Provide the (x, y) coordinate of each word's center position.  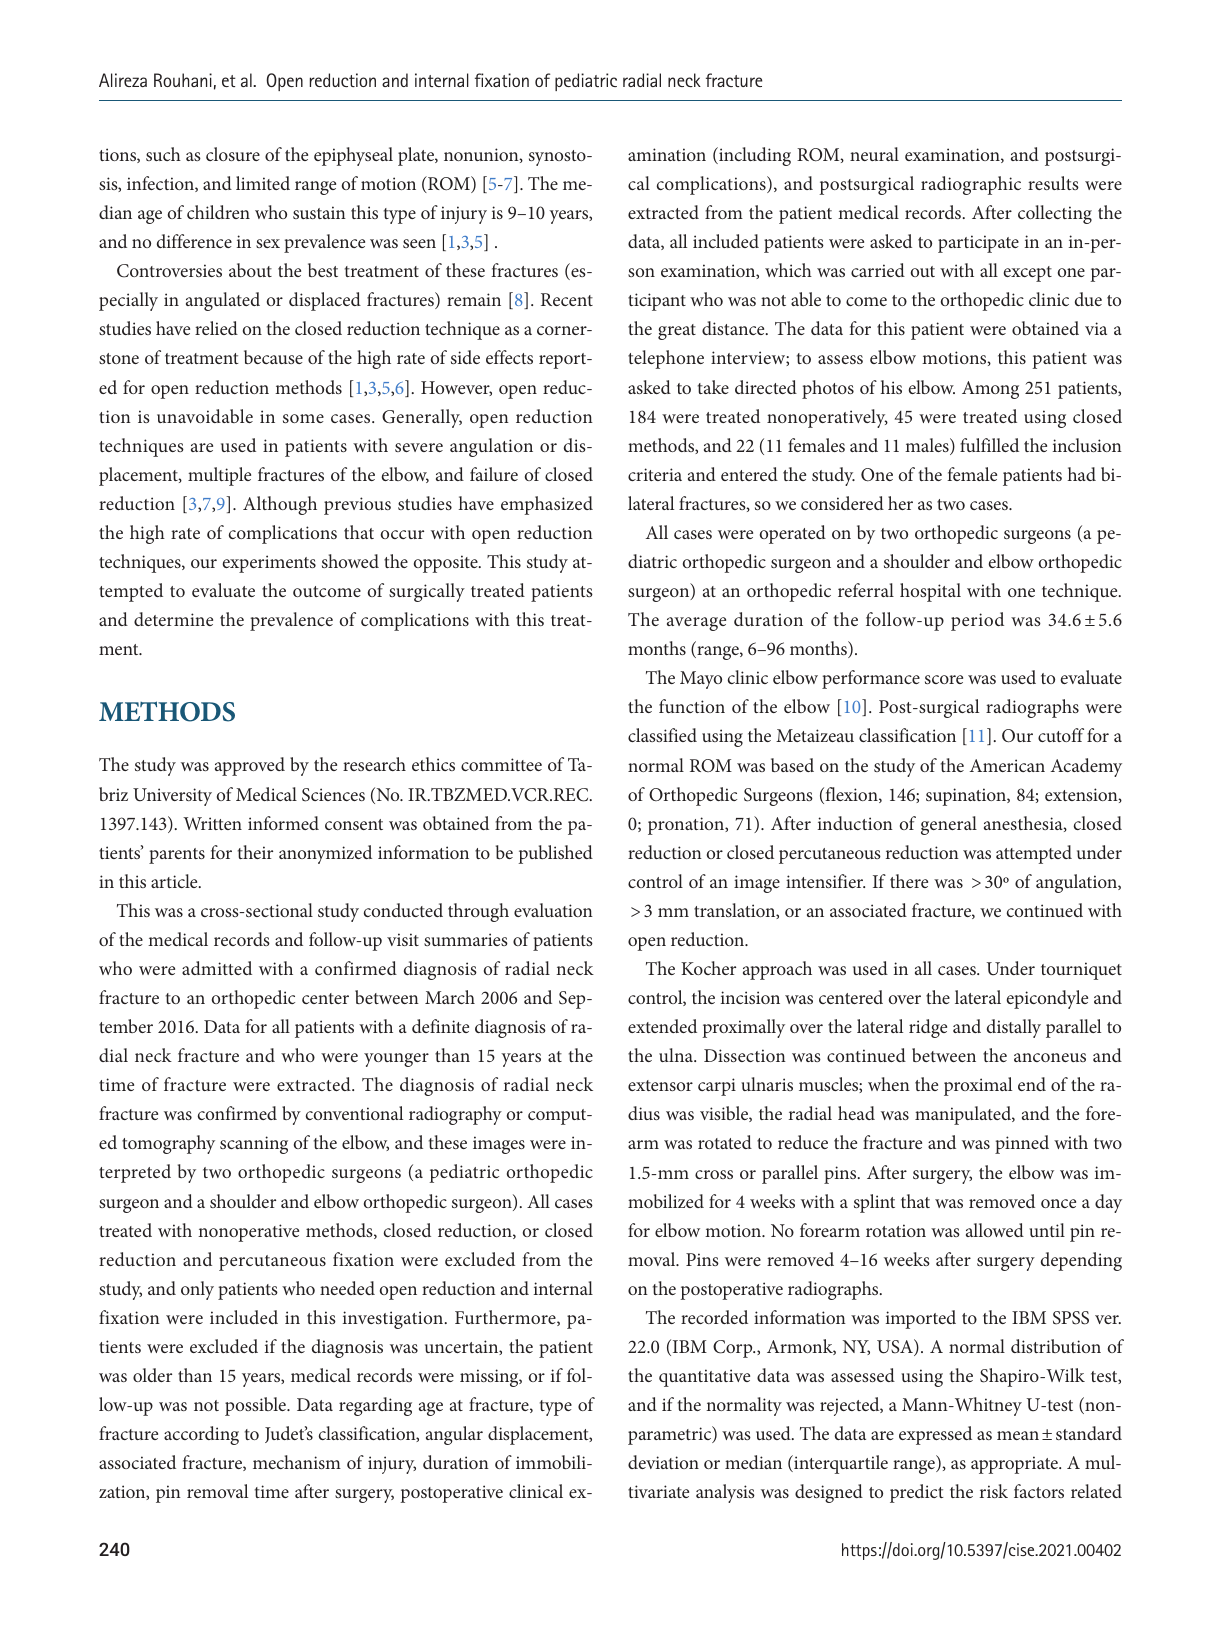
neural (874, 154)
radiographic (971, 185)
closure (233, 154)
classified (662, 735)
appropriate (1015, 1465)
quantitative (704, 1378)
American (1007, 765)
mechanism (297, 1462)
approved (250, 766)
